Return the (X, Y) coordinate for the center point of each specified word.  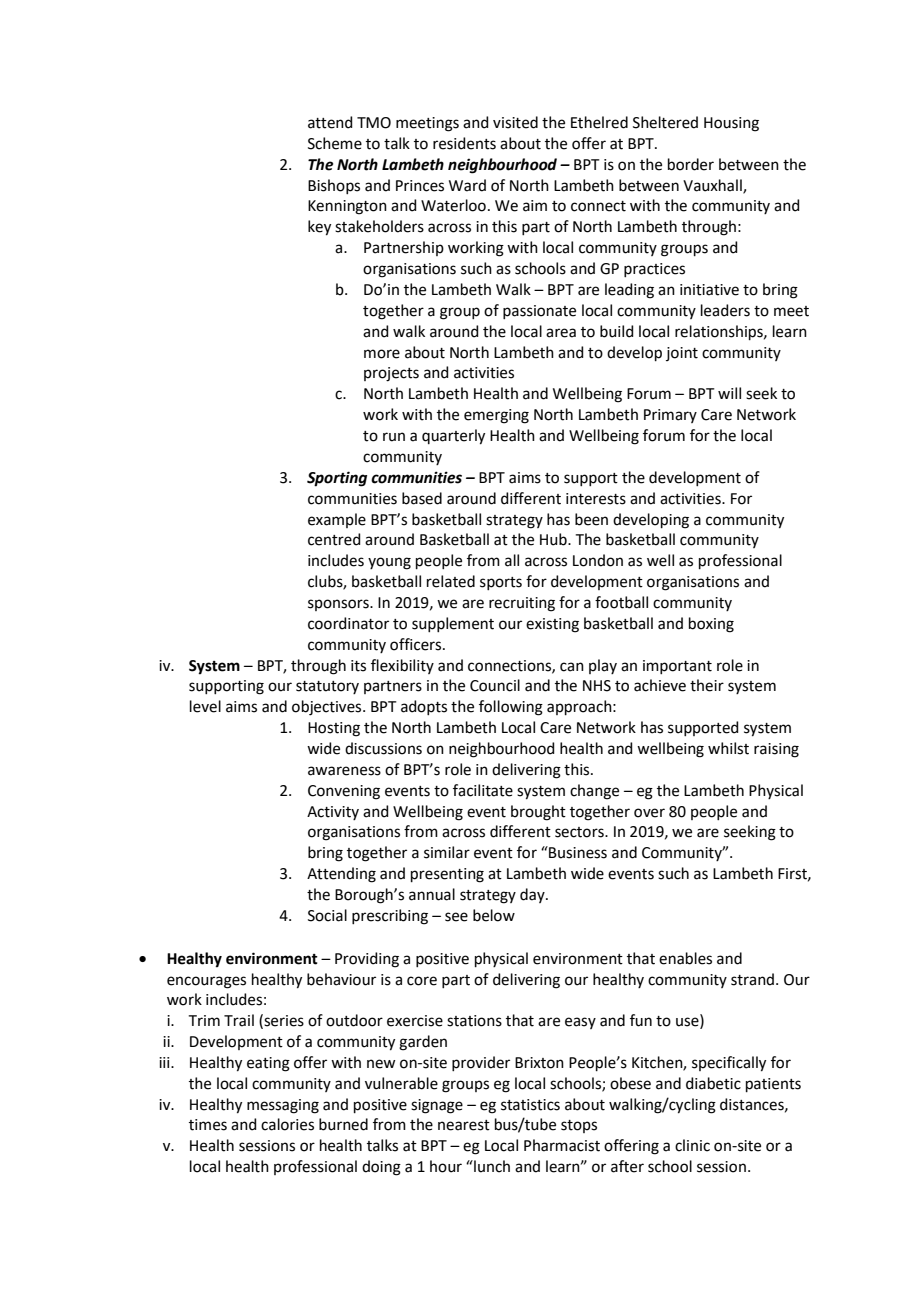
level (205, 706)
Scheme (335, 143)
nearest (464, 1125)
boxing (711, 625)
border (691, 164)
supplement (453, 624)
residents (464, 143)
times (208, 1125)
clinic (692, 1145)
